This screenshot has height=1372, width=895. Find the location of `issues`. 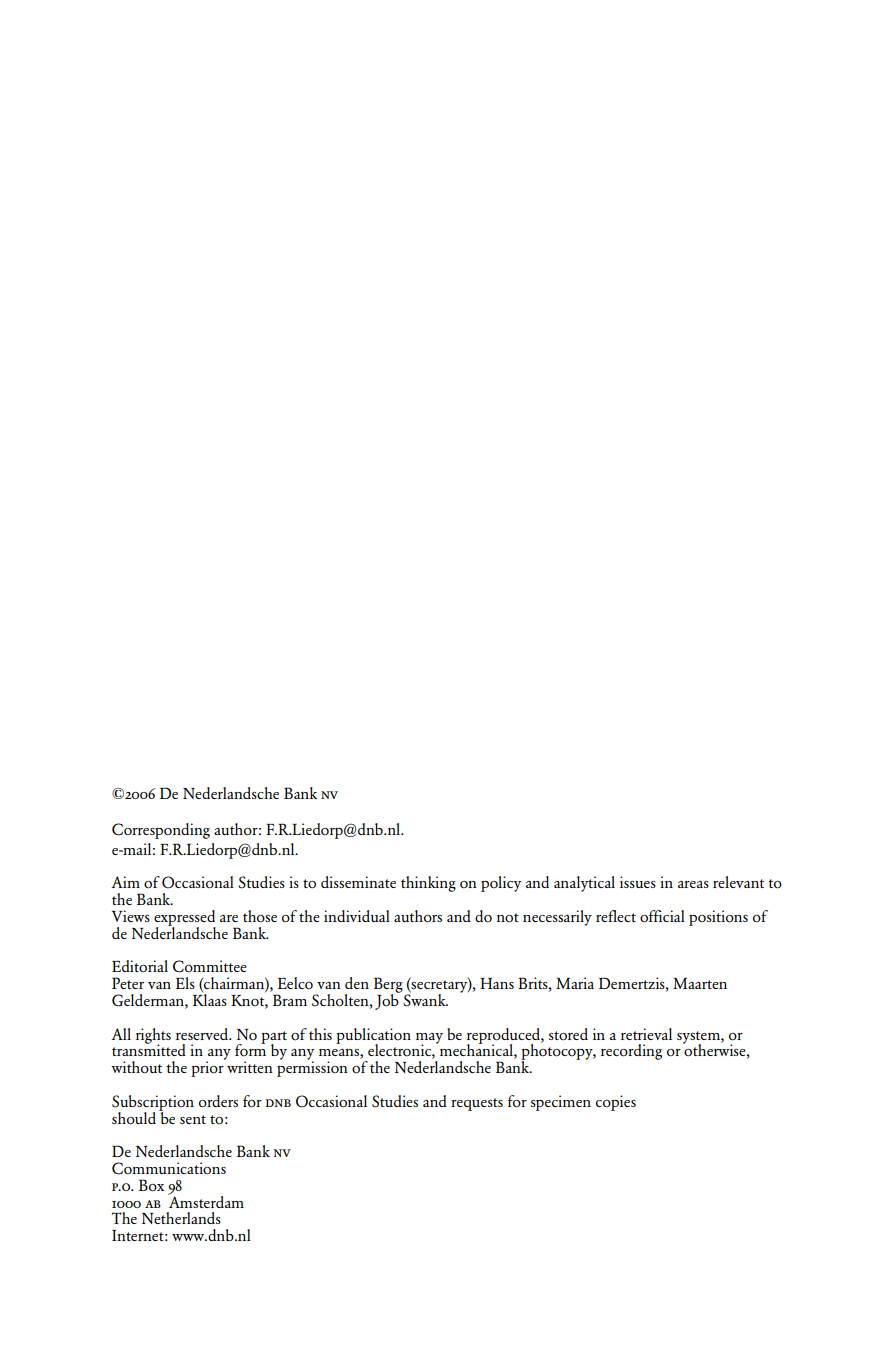

issues is located at coordinates (638, 882).
